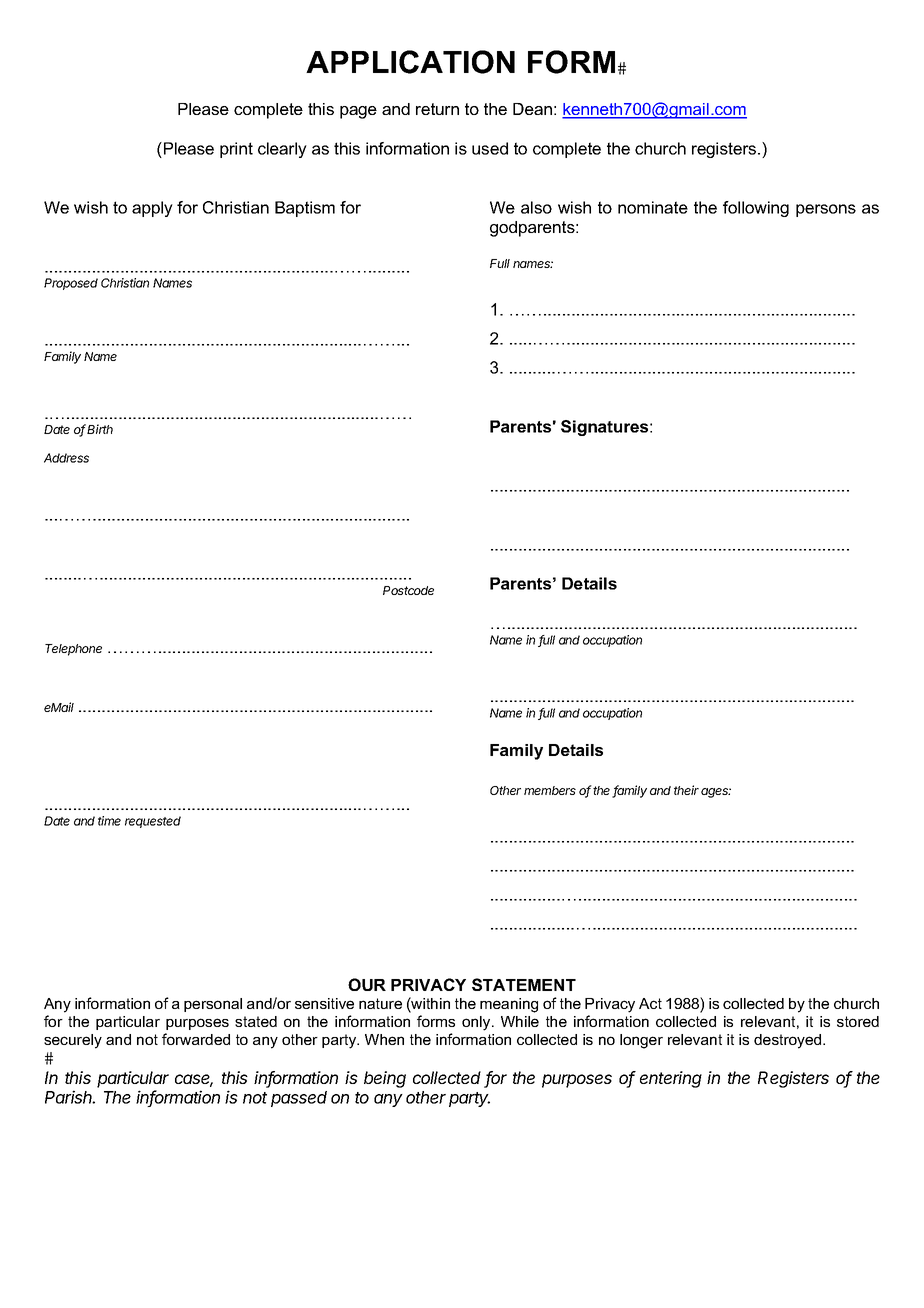 The width and height of the image is (924, 1308). Describe the element at coordinates (789, 1041) in the image. I see `destroyed` at that location.
